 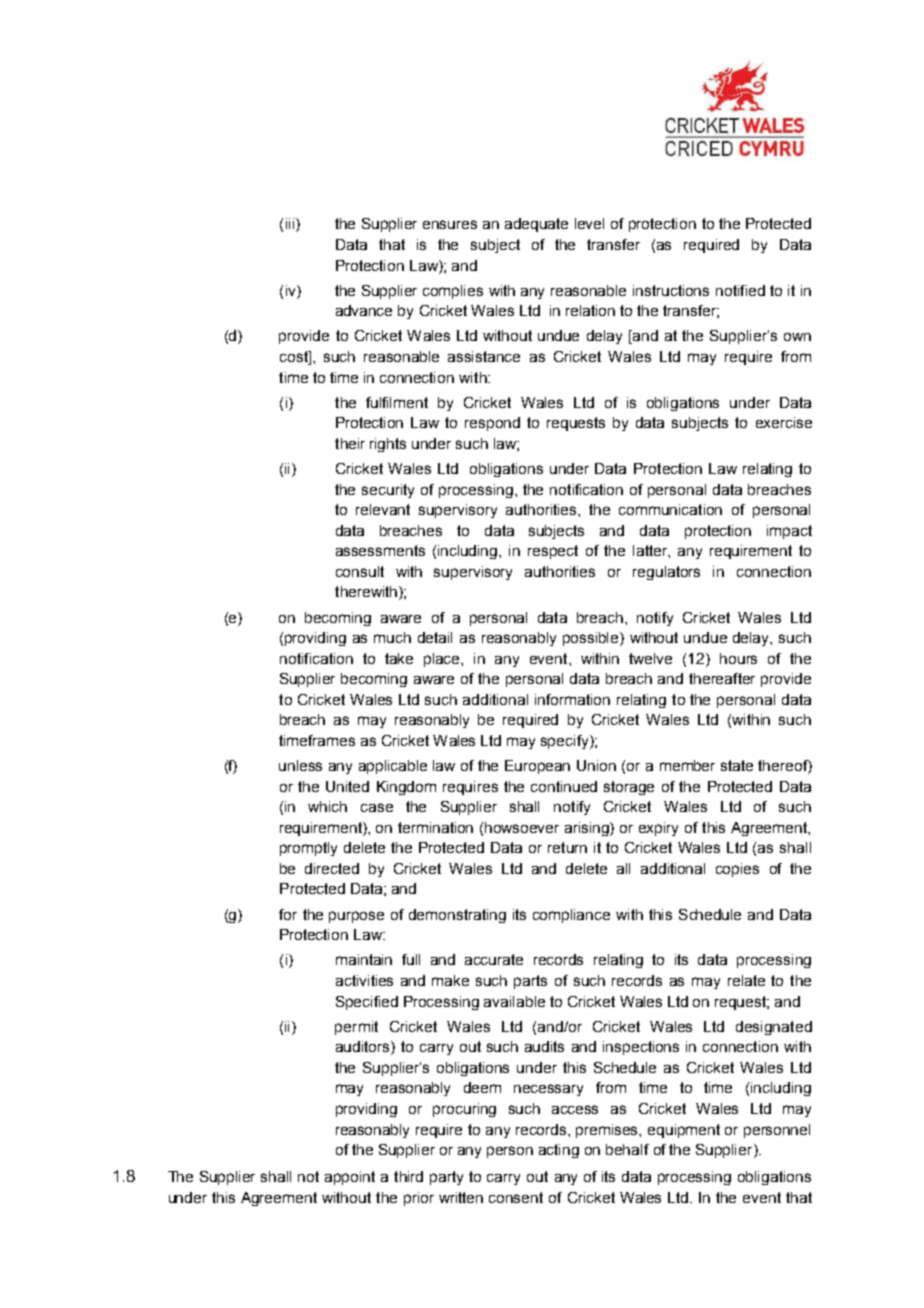 I want to click on copies, so click(x=737, y=870).
